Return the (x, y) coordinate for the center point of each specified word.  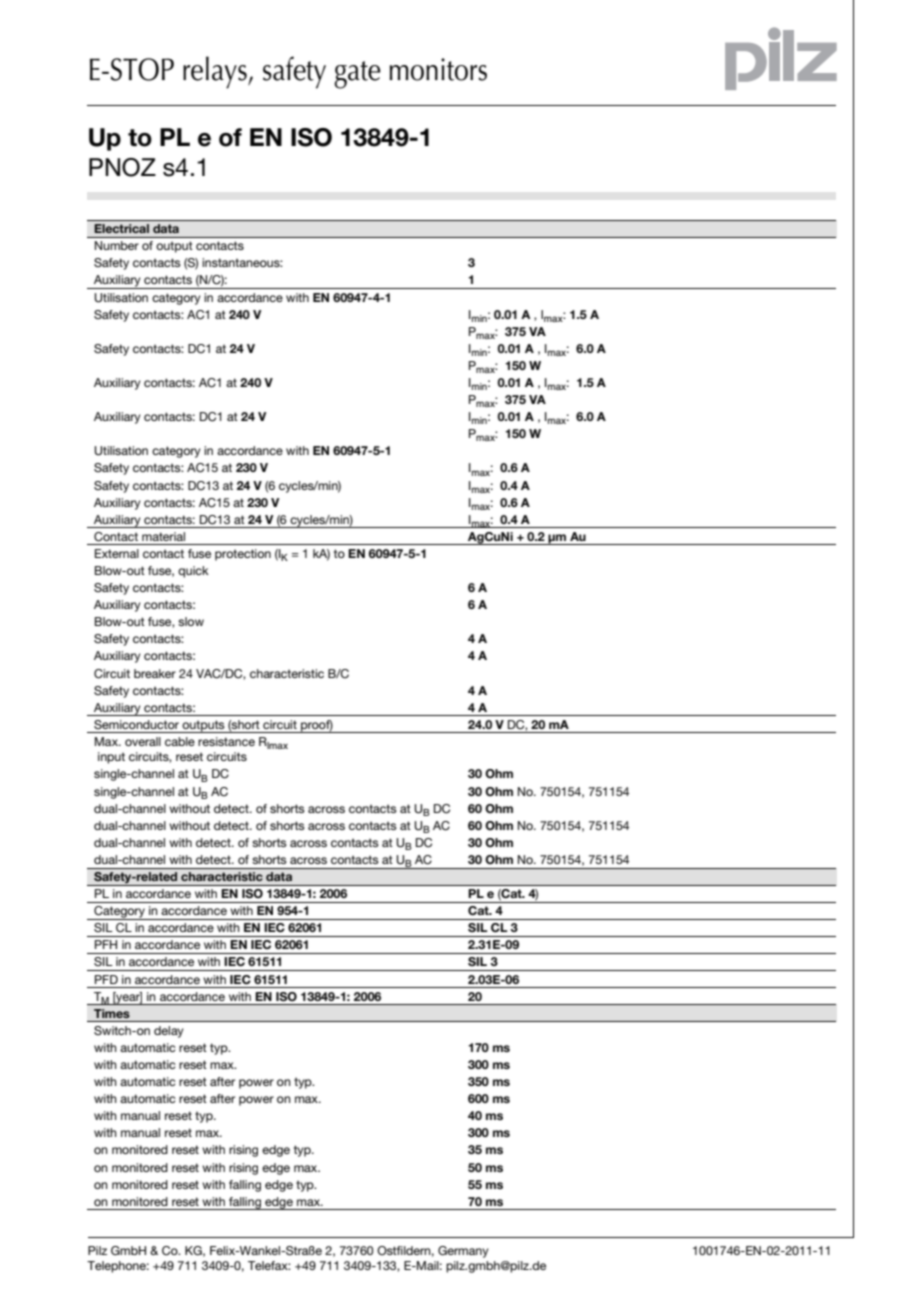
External (117, 553)
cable (180, 741)
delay (169, 1032)
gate (357, 75)
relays (216, 72)
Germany (463, 1252)
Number (117, 245)
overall (143, 741)
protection (243, 555)
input (111, 758)
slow (191, 621)
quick (193, 572)
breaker (155, 673)
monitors (438, 69)
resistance (226, 741)
